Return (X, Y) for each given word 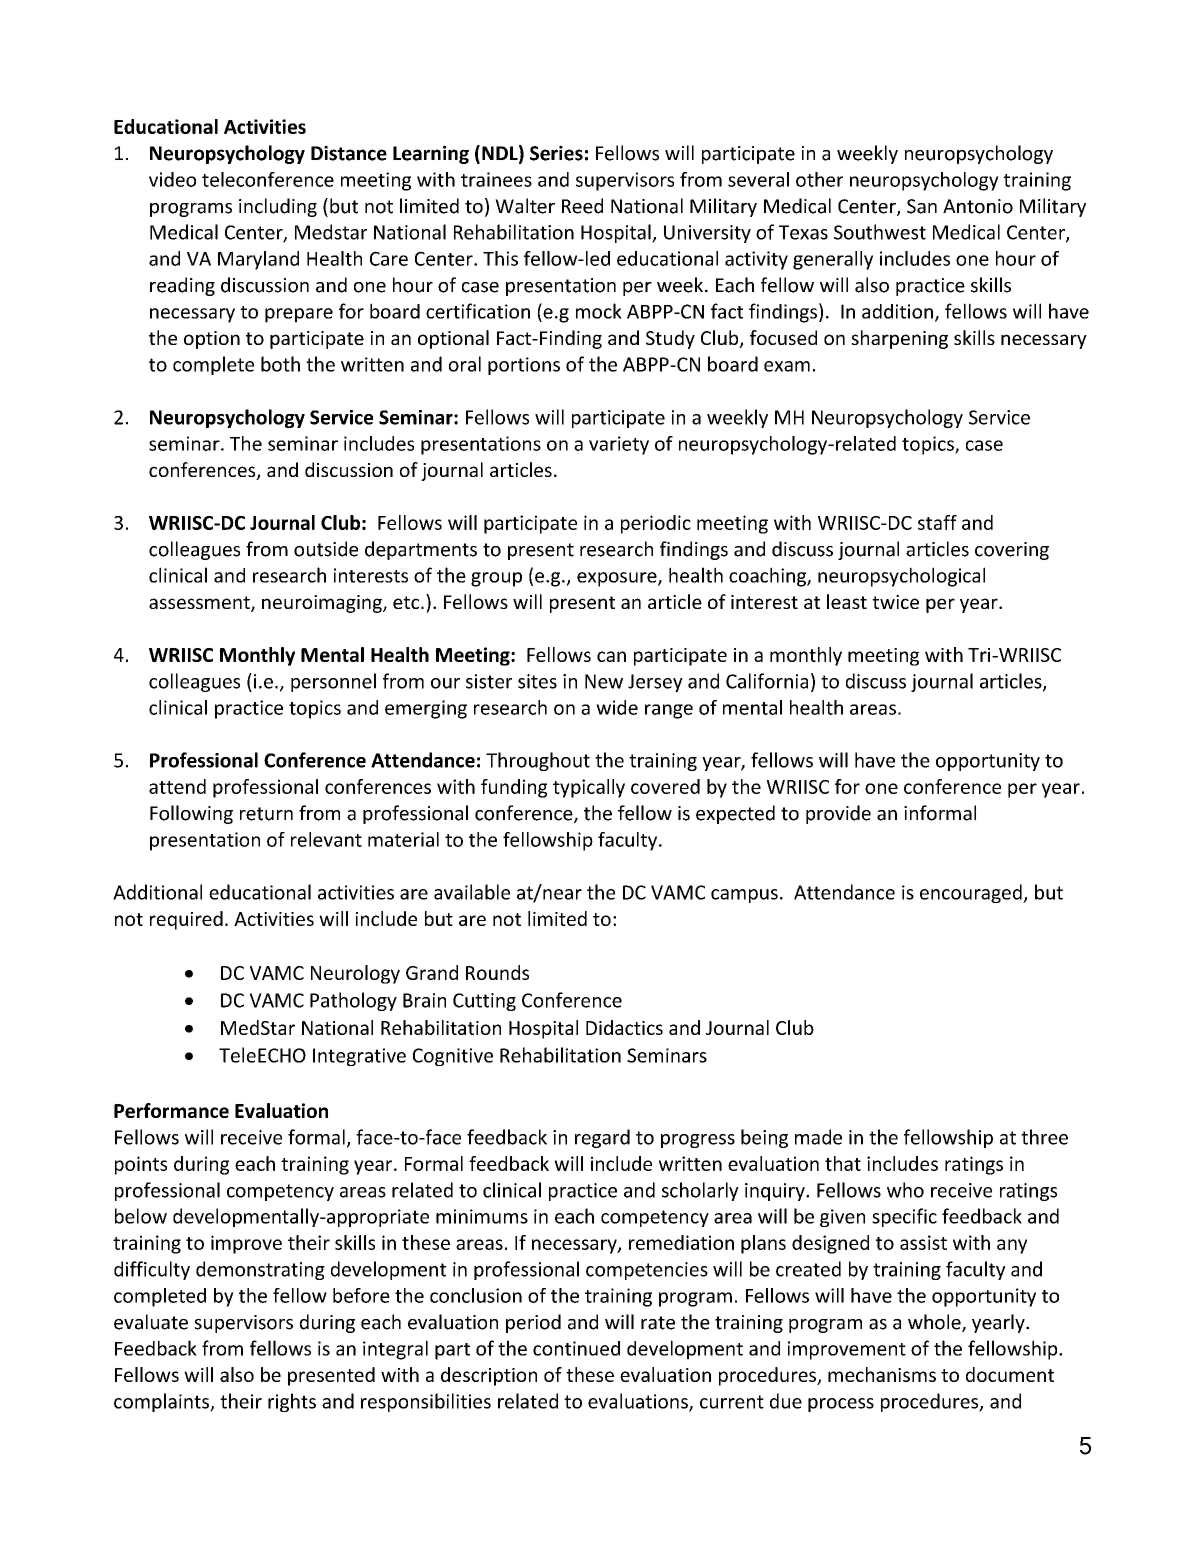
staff (937, 522)
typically (589, 788)
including (278, 207)
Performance (171, 1110)
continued (576, 1348)
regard (602, 1138)
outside (326, 549)
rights (292, 1402)
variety (619, 445)
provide (838, 814)
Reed (582, 206)
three (1044, 1137)
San (922, 206)
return (266, 814)
